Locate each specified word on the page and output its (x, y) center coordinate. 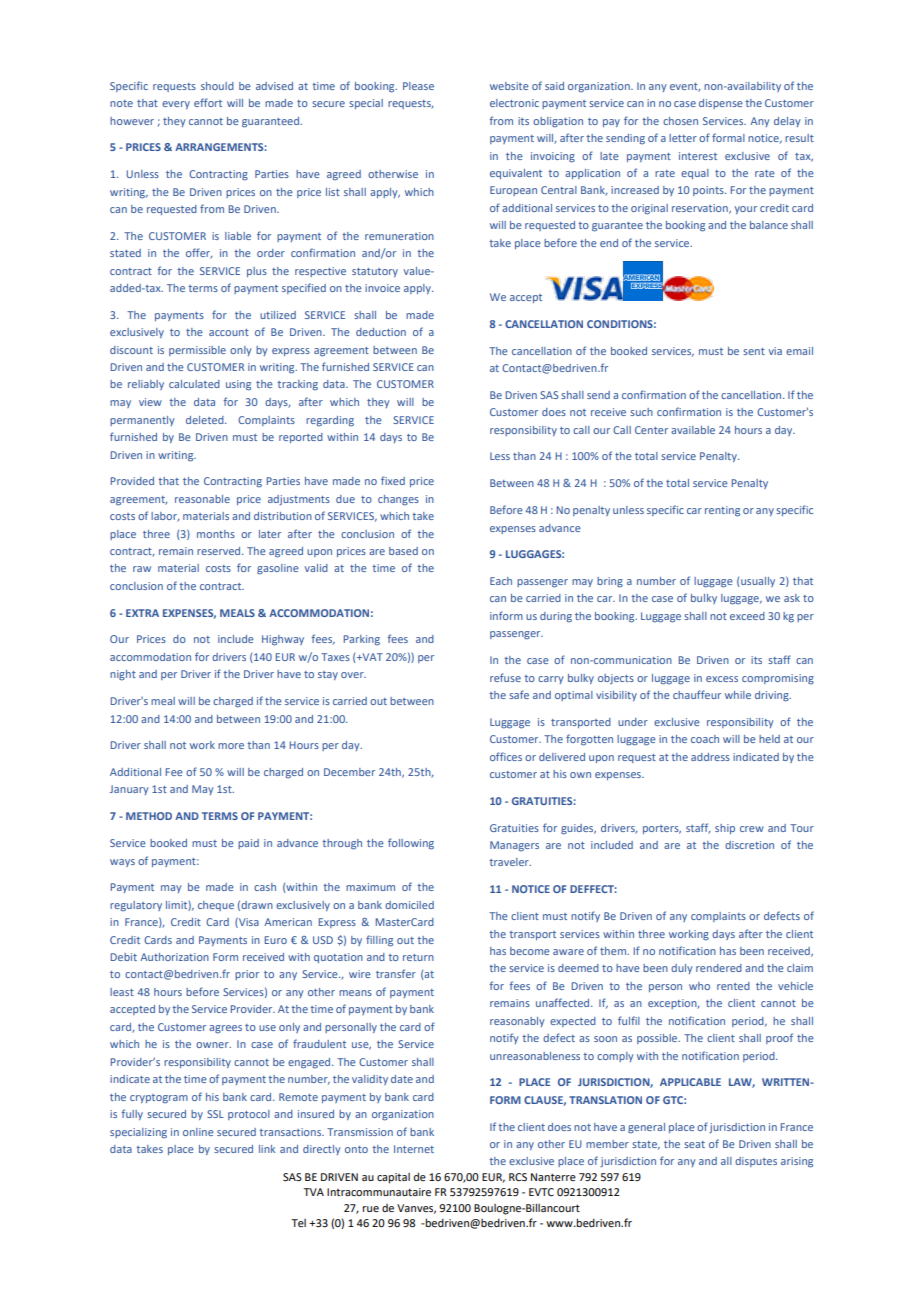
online (198, 1132)
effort (208, 102)
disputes (756, 1162)
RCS (518, 1177)
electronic (514, 103)
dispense (721, 104)
